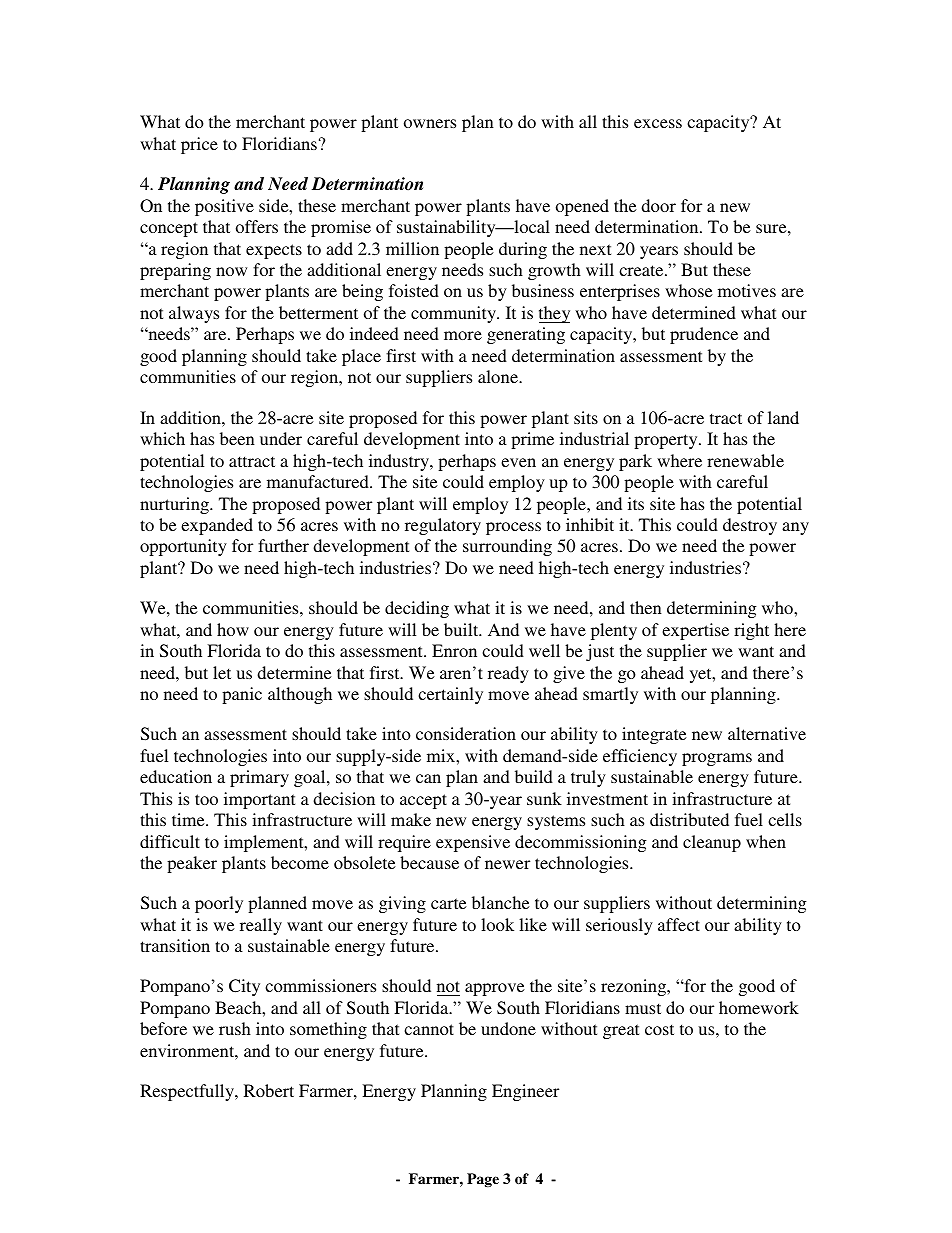 The height and width of the screenshot is (1233, 952). Describe the element at coordinates (454, 650) in the screenshot. I see `Enron` at that location.
